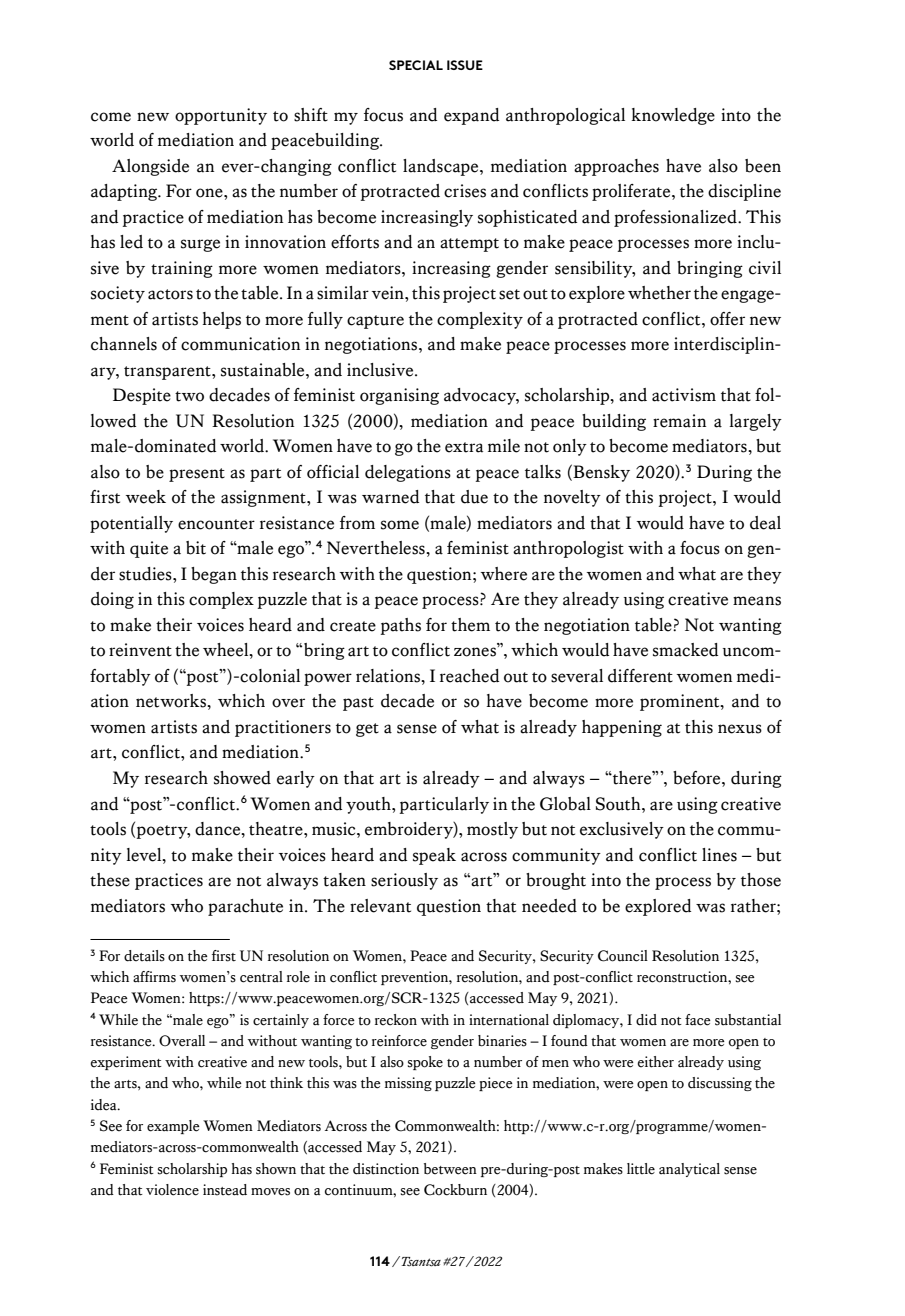 This screenshot has height=1316, width=905. What do you see at coordinates (150, 167) in the screenshot?
I see `Alongside` at bounding box center [150, 167].
